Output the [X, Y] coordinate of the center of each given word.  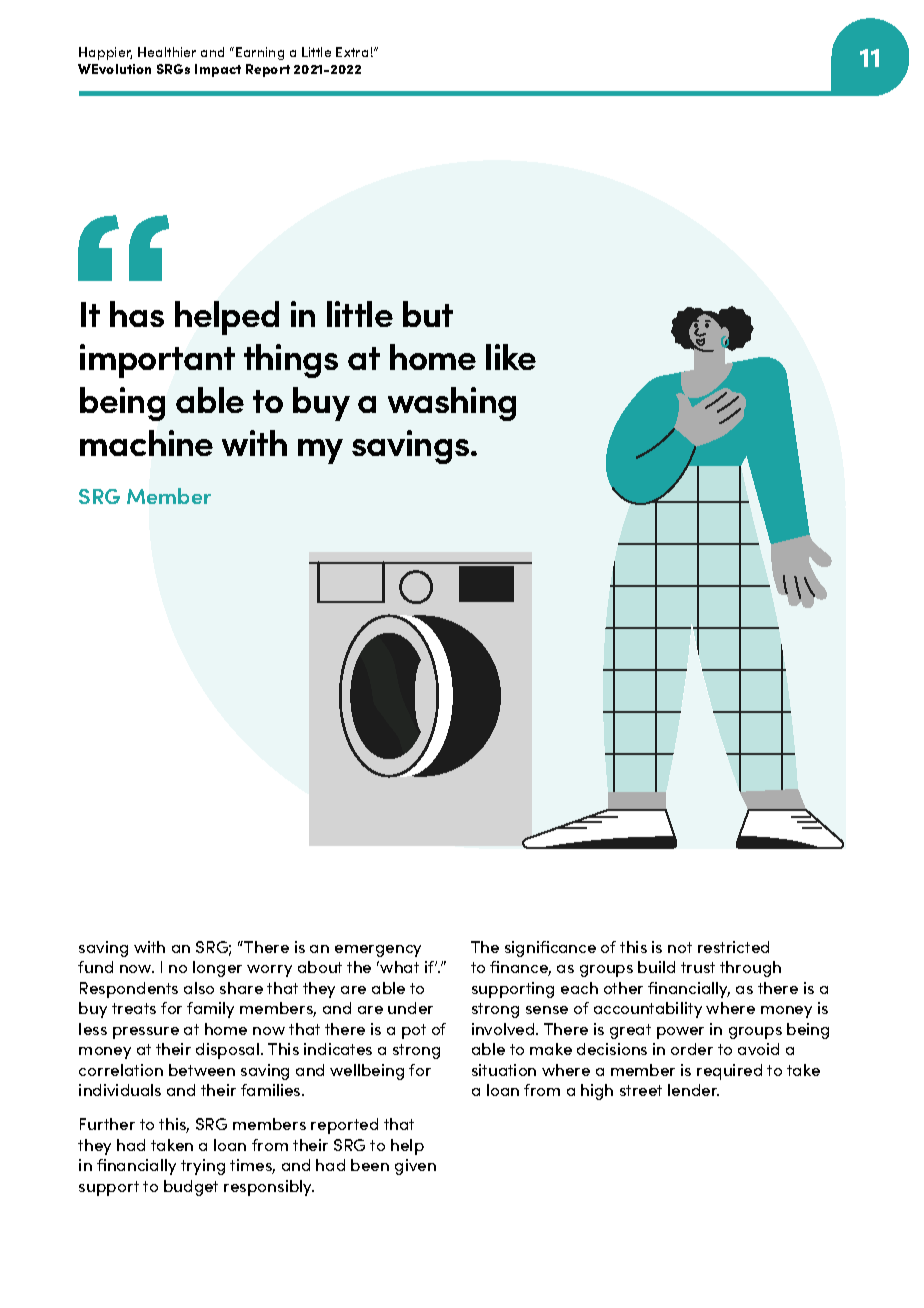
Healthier [167, 52]
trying [203, 1167]
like [511, 357]
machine [146, 443]
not [680, 947]
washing [452, 404]
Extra [352, 52]
